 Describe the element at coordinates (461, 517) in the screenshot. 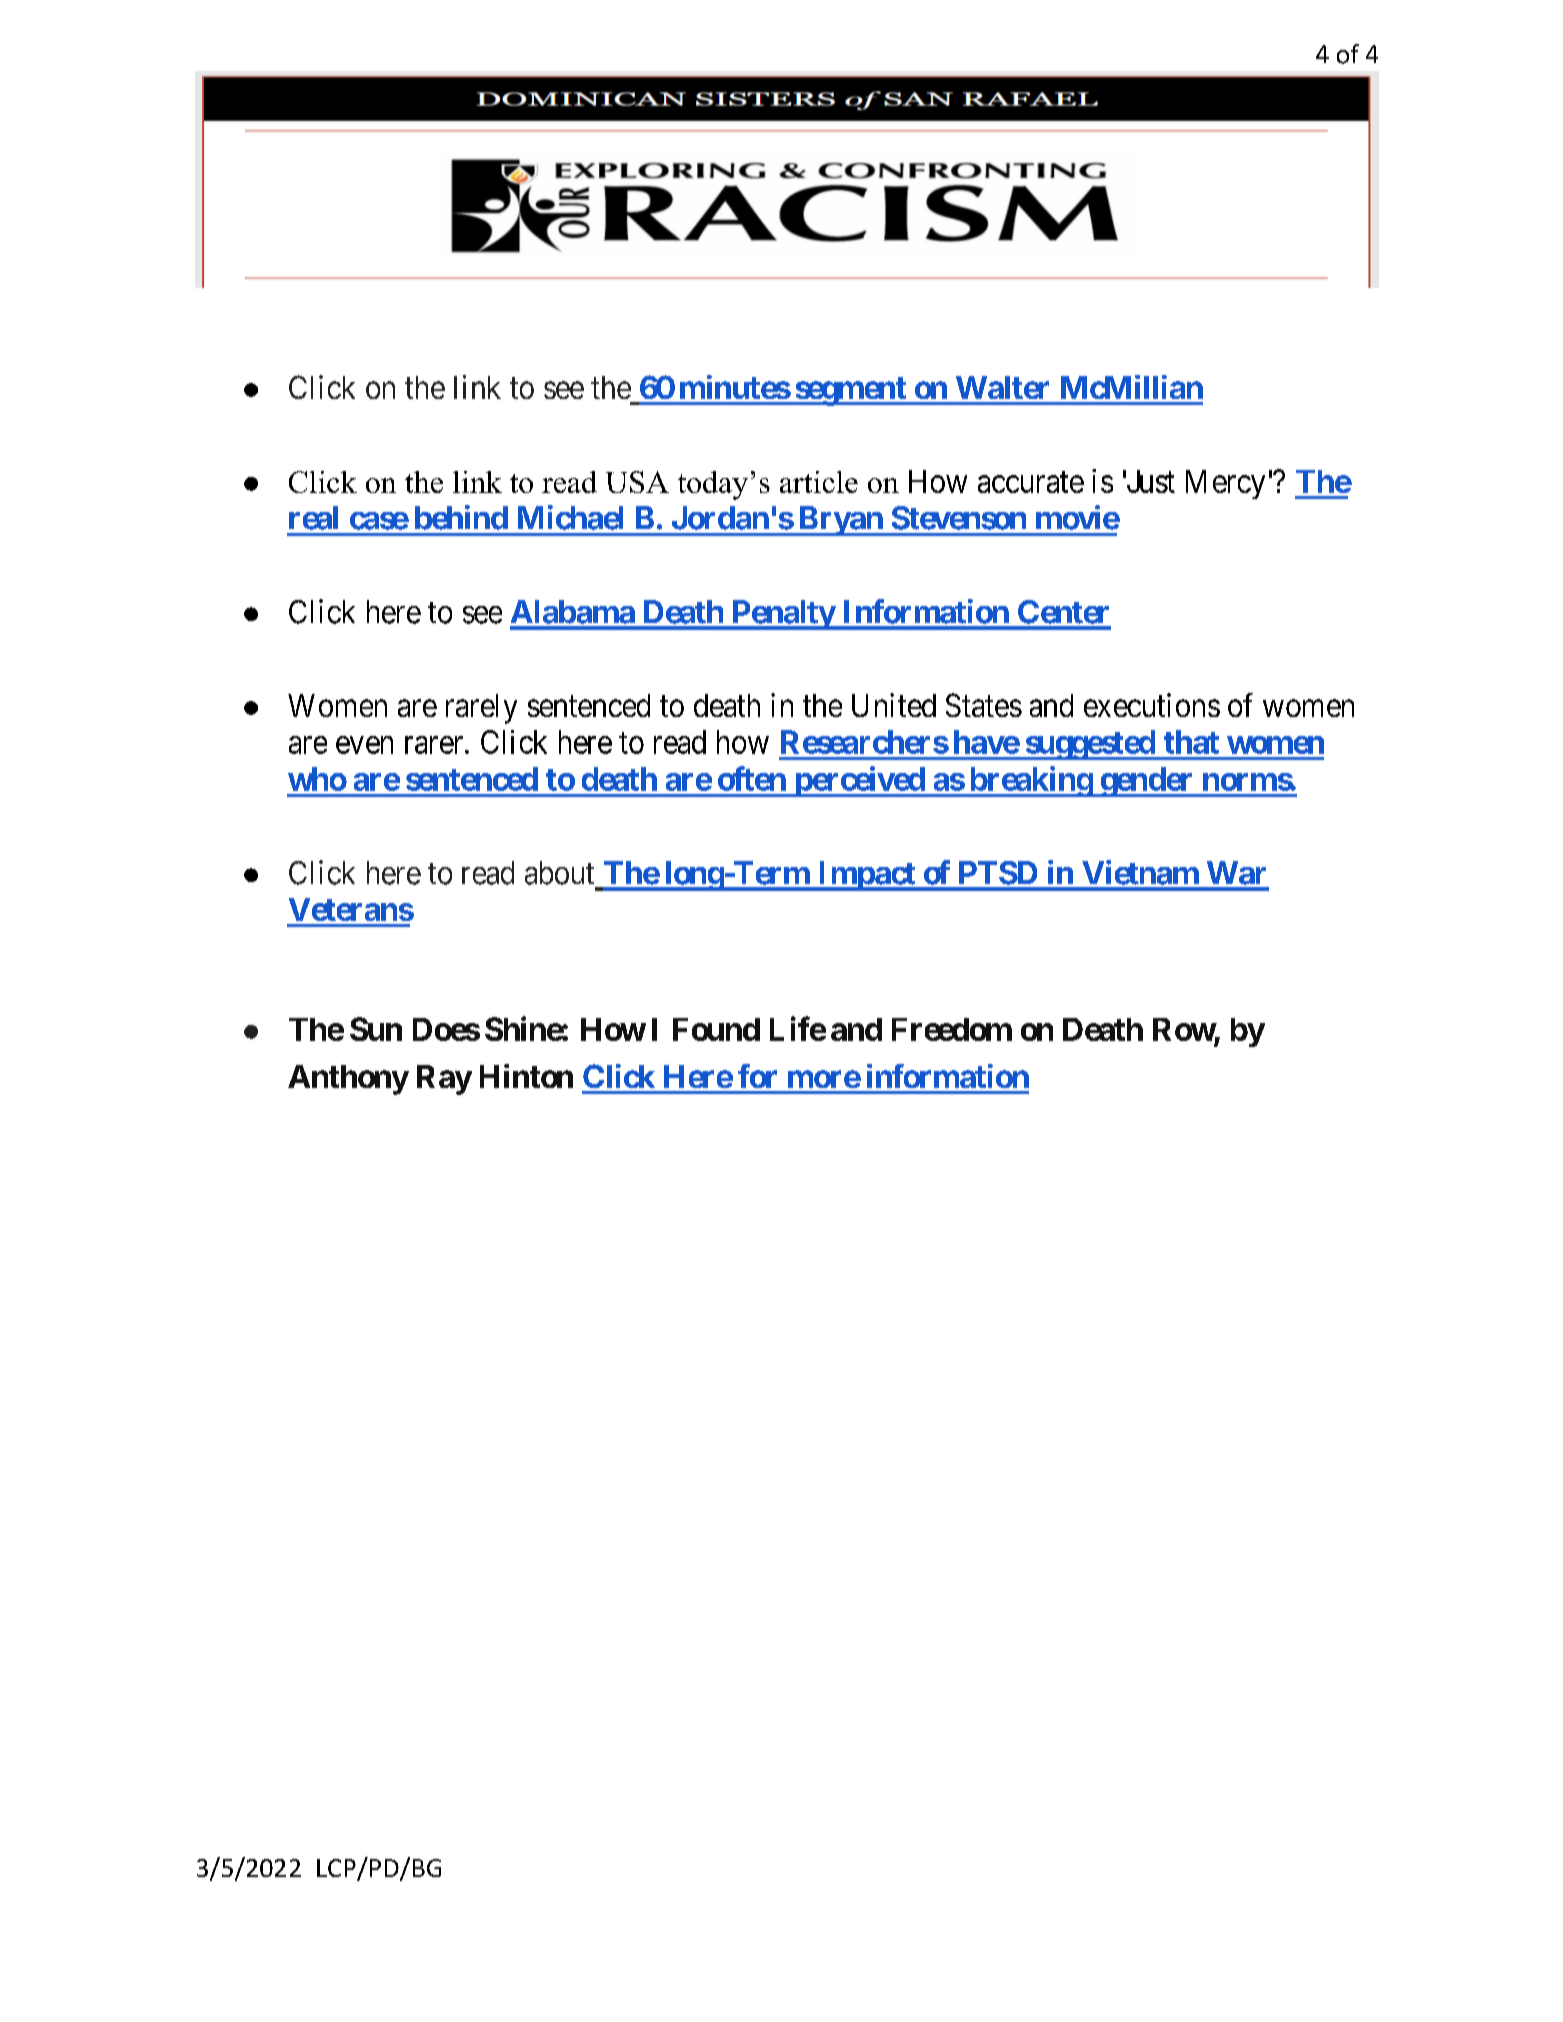

I see `behind` at that location.
